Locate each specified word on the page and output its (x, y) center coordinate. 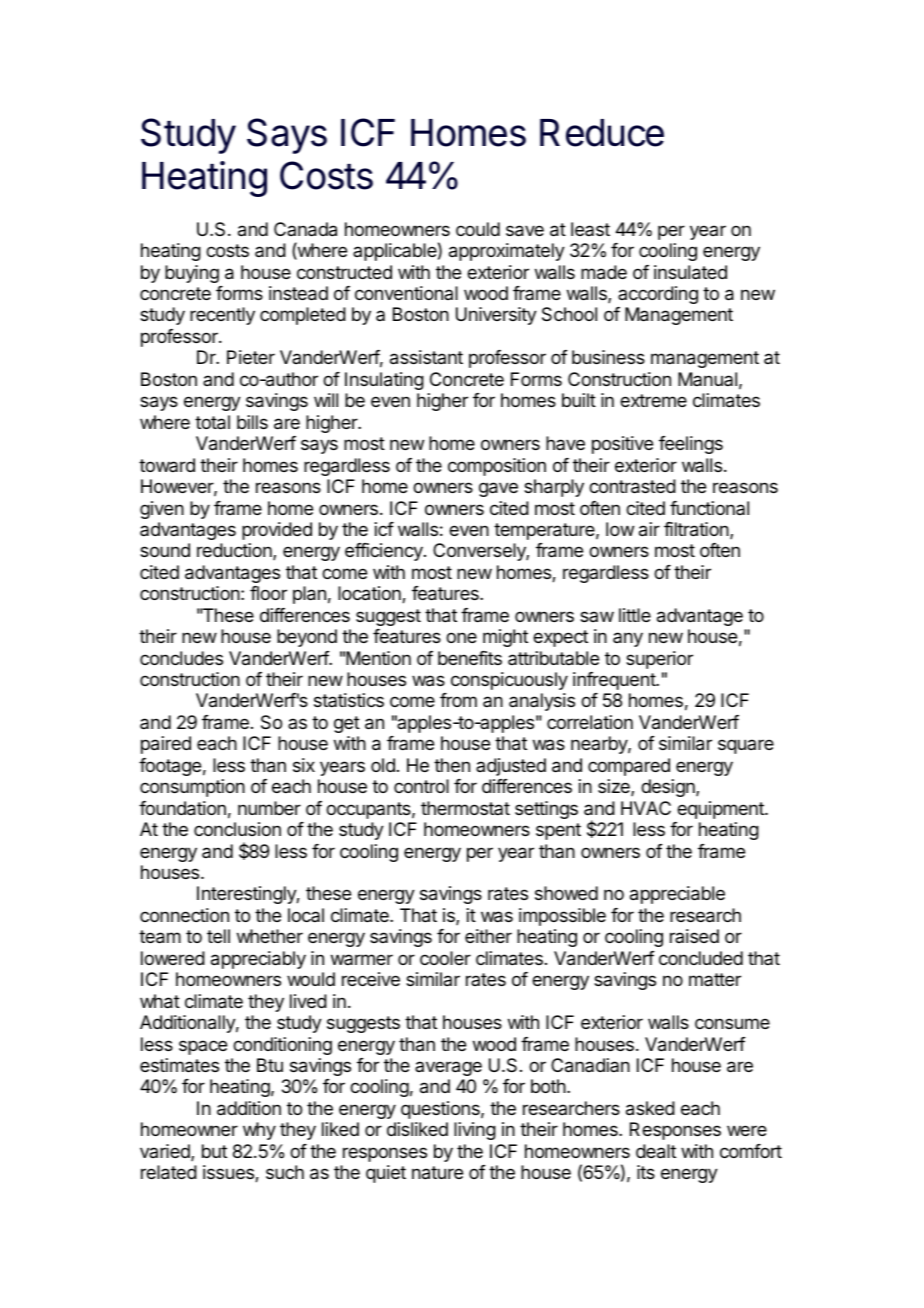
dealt (656, 1151)
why (259, 1131)
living (475, 1131)
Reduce (602, 133)
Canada (305, 229)
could (478, 229)
